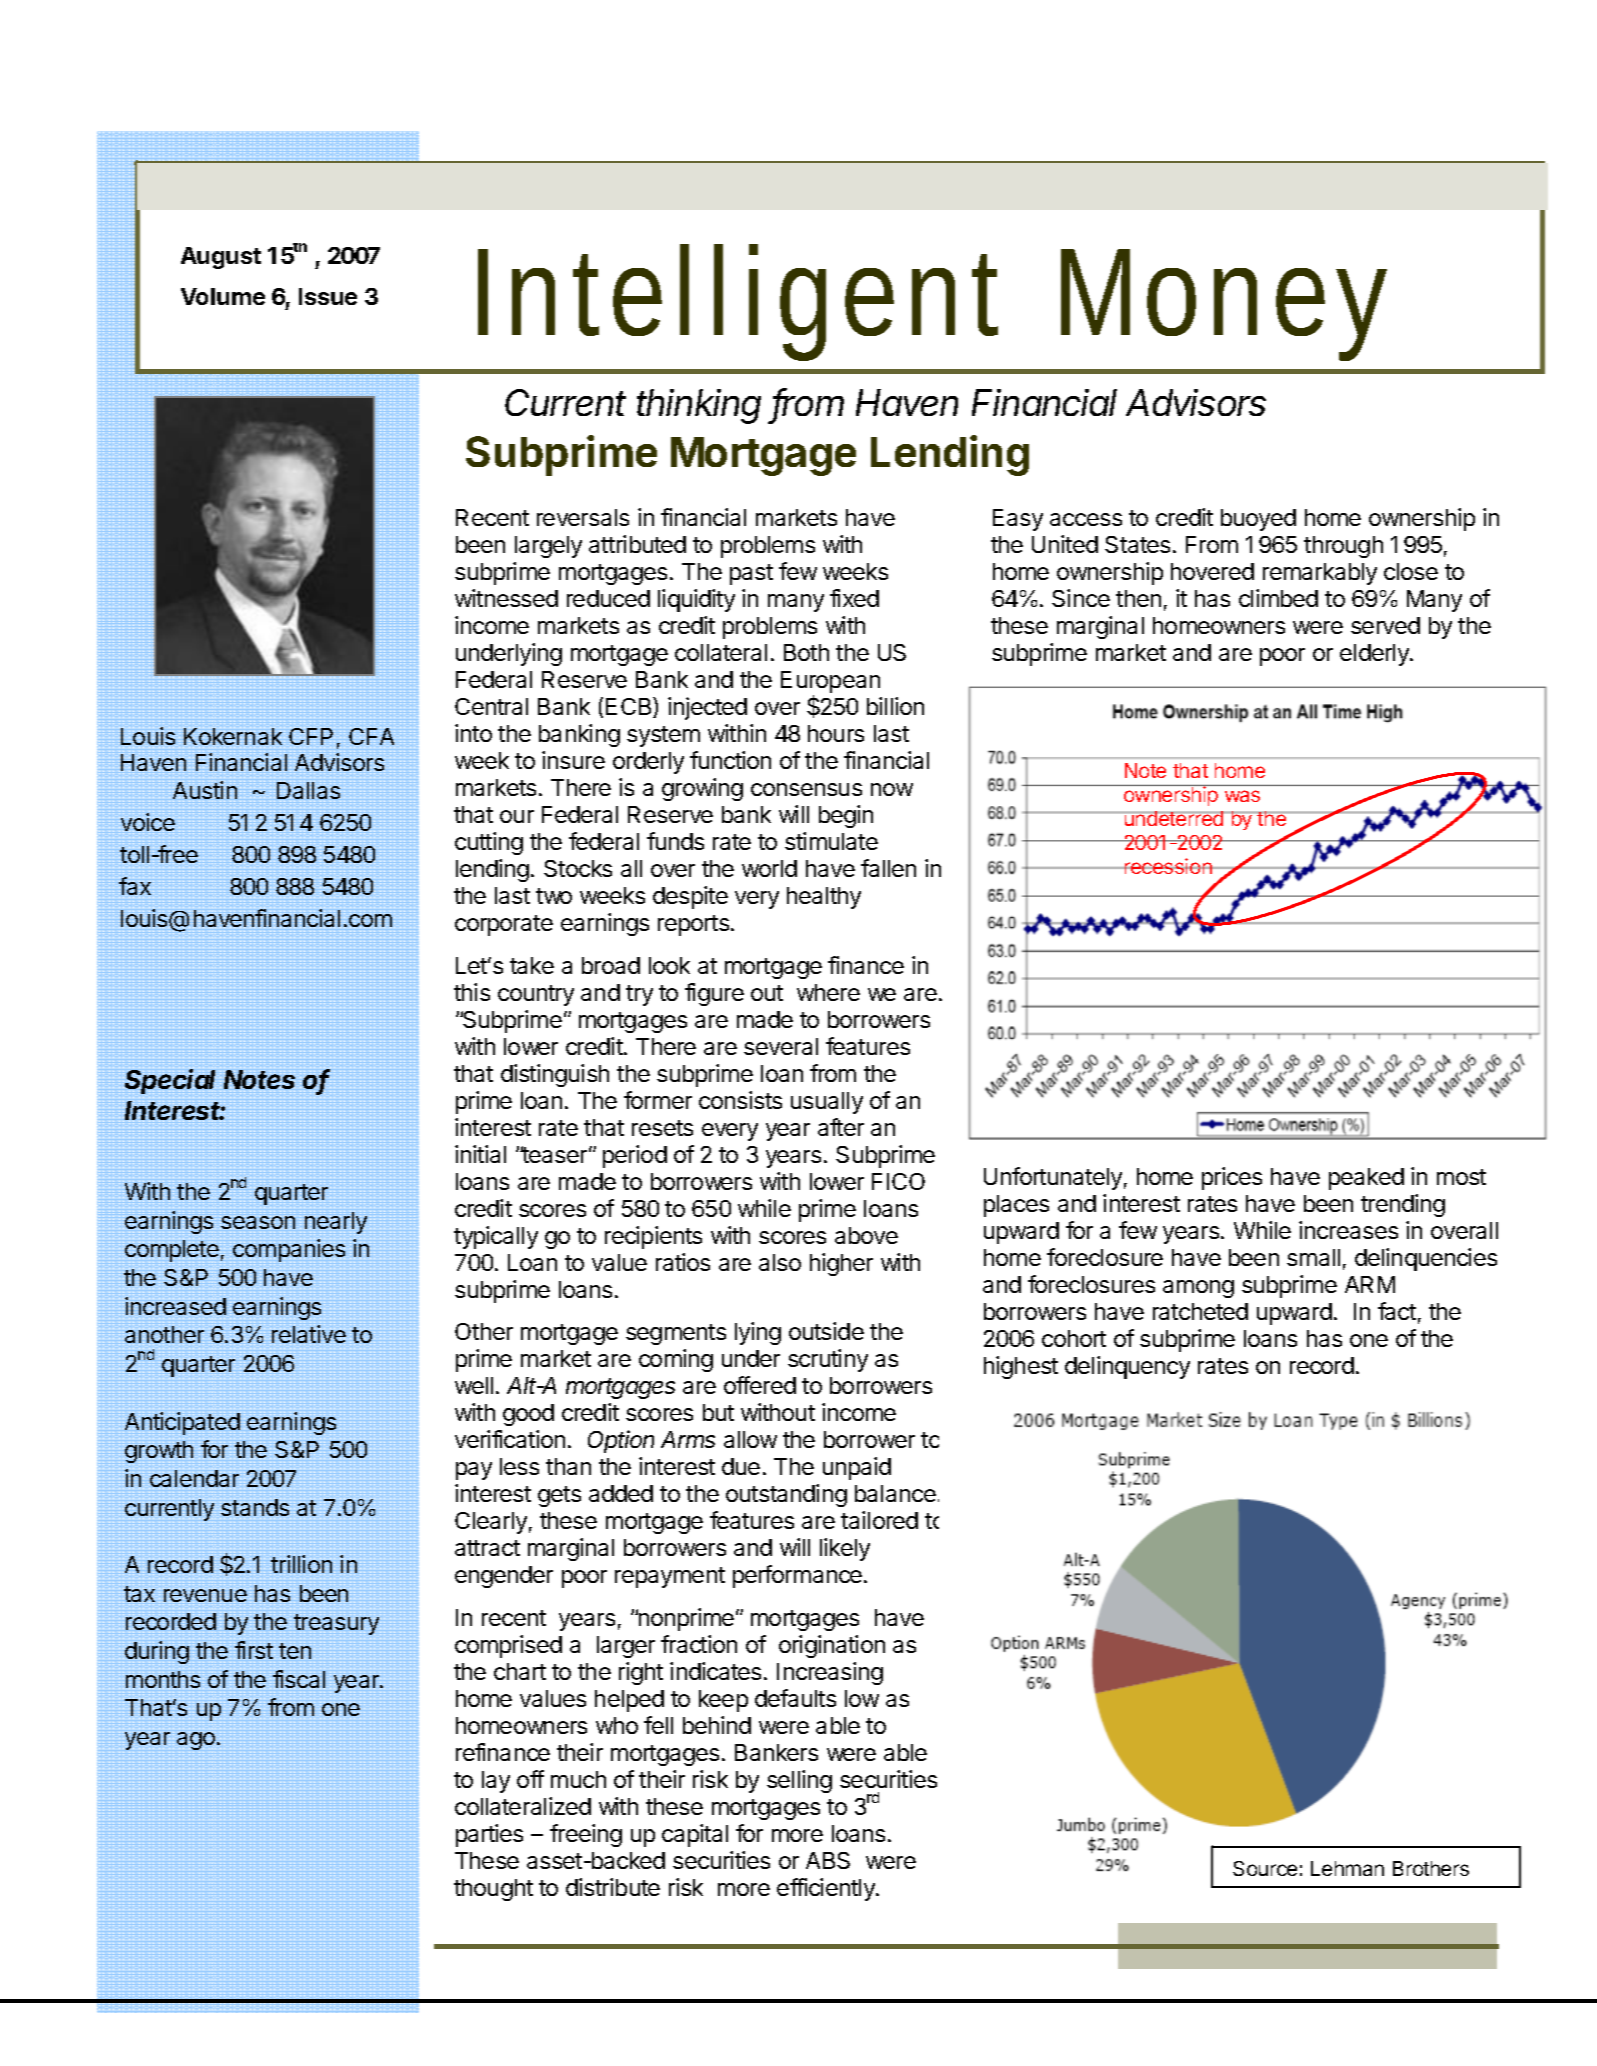  What do you see at coordinates (328, 296) in the image?
I see `Issue` at bounding box center [328, 296].
